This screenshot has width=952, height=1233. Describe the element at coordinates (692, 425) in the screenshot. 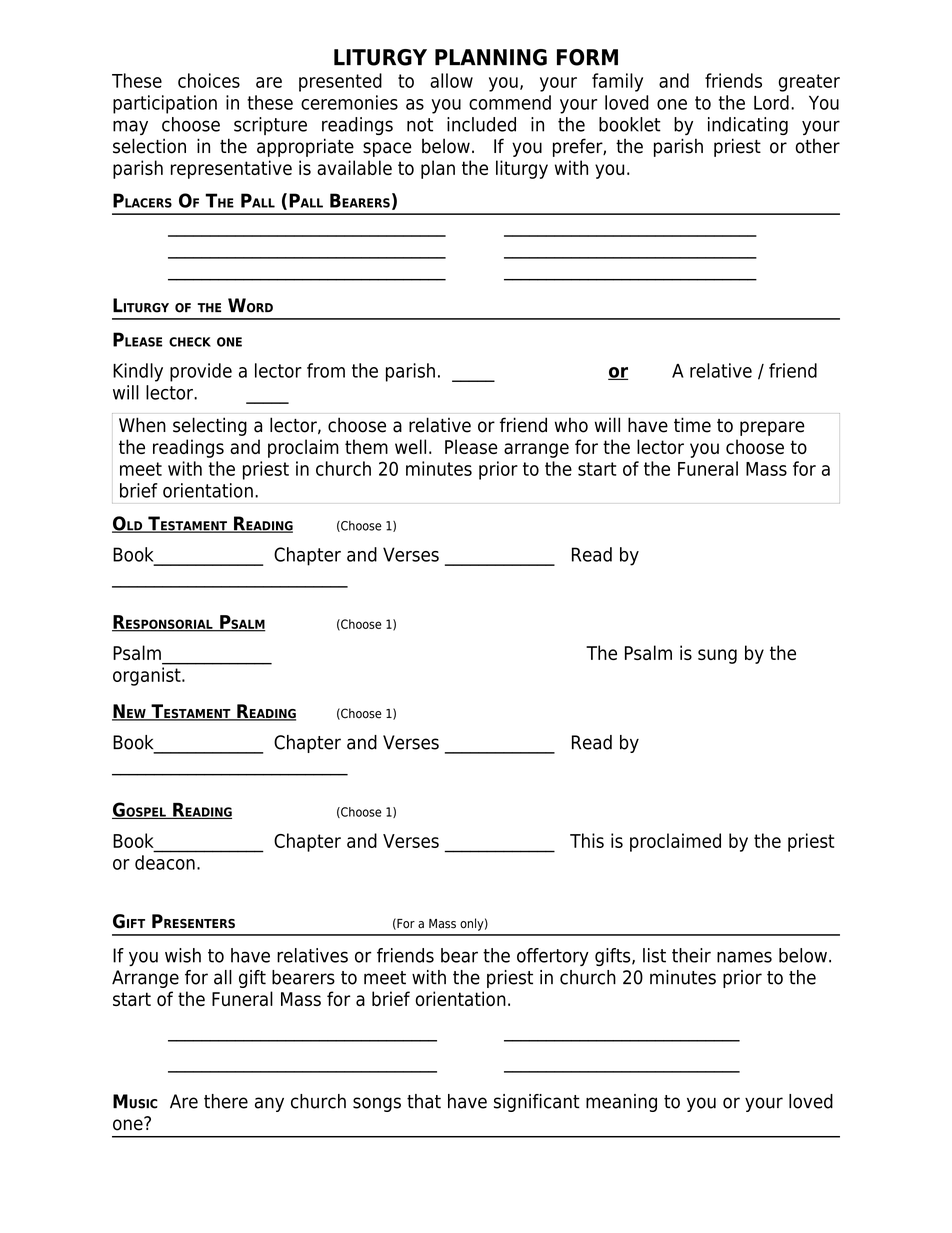

I see `time` at that location.
